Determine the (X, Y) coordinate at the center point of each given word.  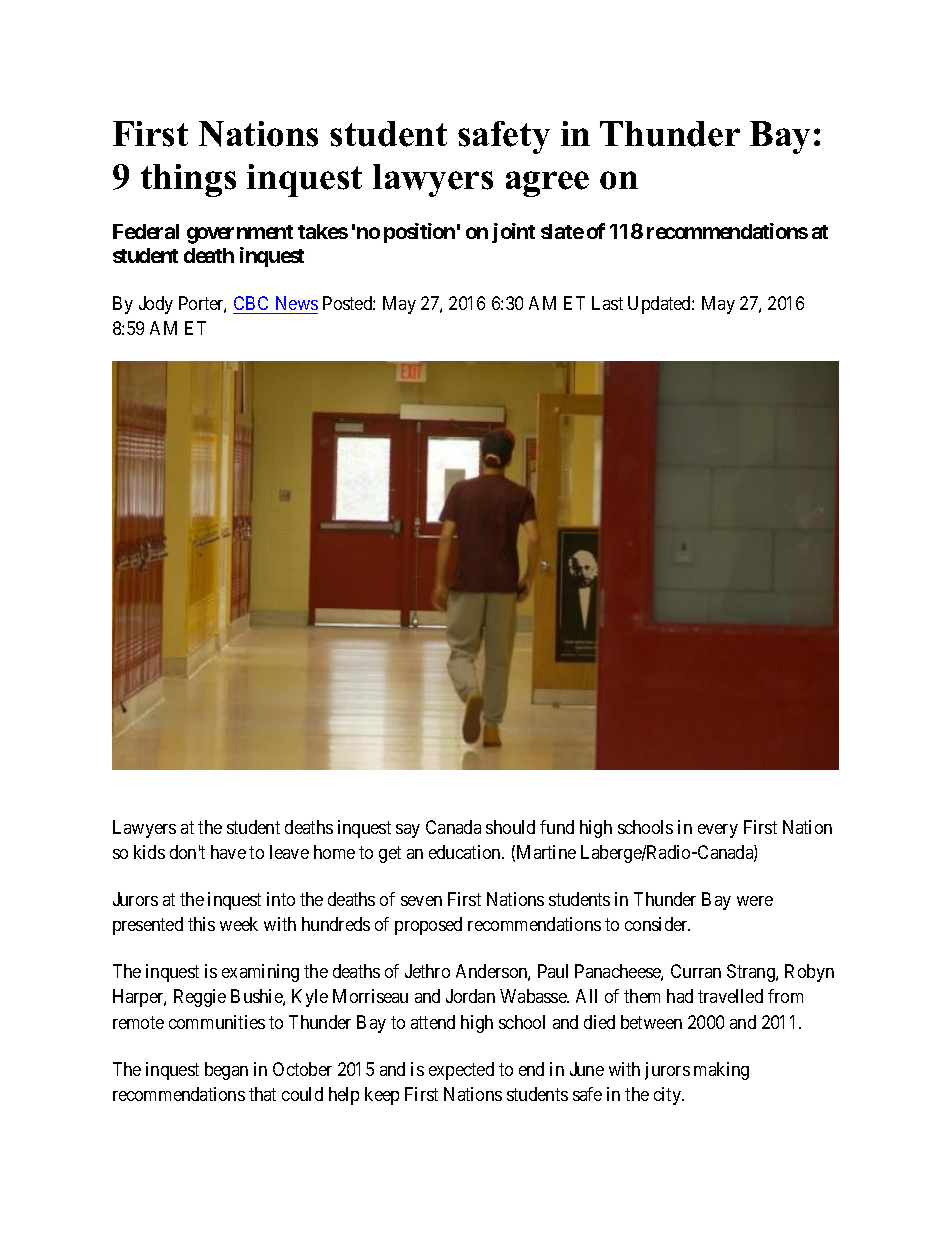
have (228, 852)
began (226, 1071)
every (718, 831)
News (297, 303)
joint (513, 233)
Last (607, 303)
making (721, 1071)
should (510, 827)
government (240, 234)
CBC (251, 303)
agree (547, 184)
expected (461, 1071)
